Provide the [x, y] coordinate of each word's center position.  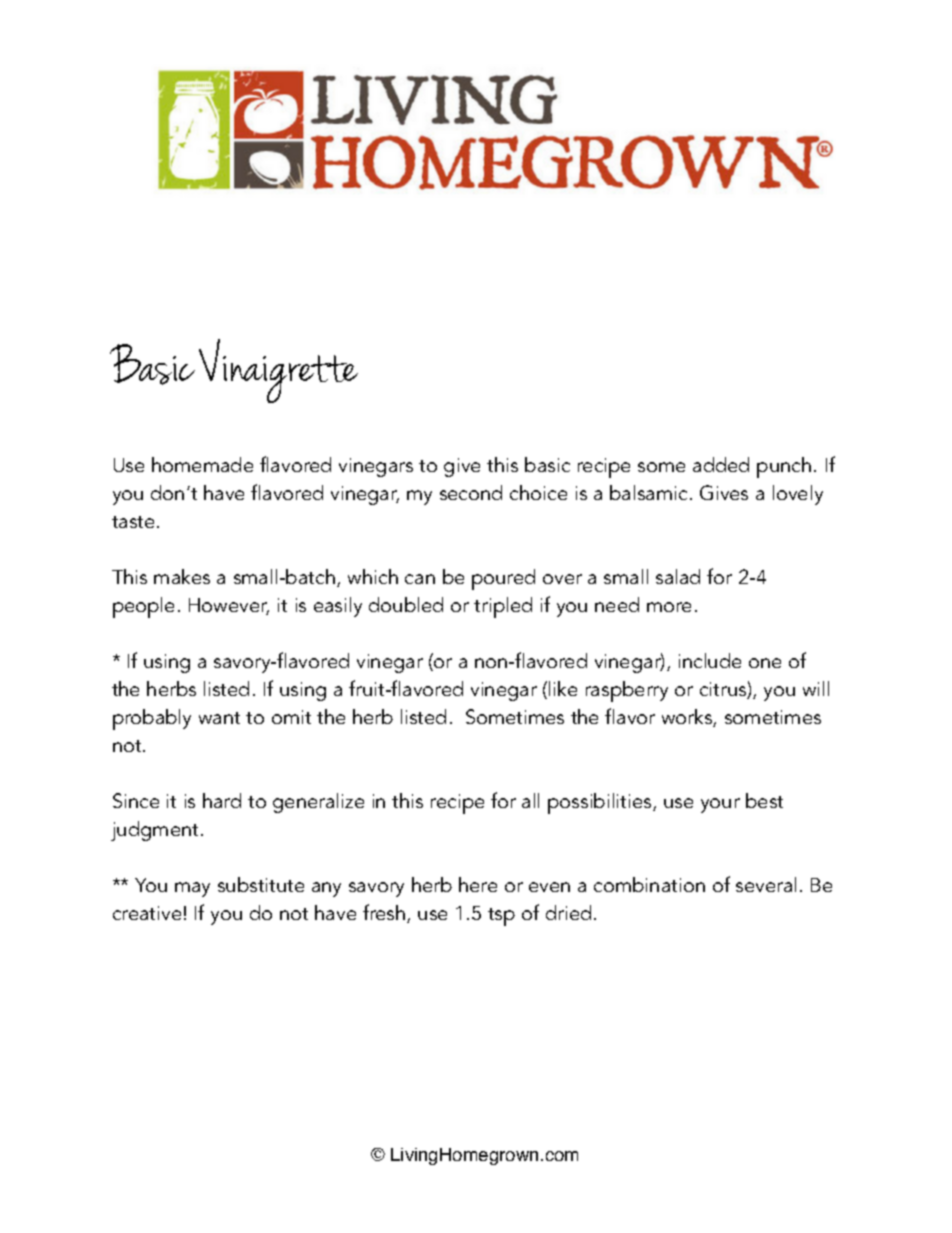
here [478, 884]
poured [503, 579]
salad [678, 576]
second [471, 492]
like [563, 688]
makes [182, 576]
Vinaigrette [278, 371]
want [219, 718]
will [816, 688]
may [192, 889]
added [721, 464]
